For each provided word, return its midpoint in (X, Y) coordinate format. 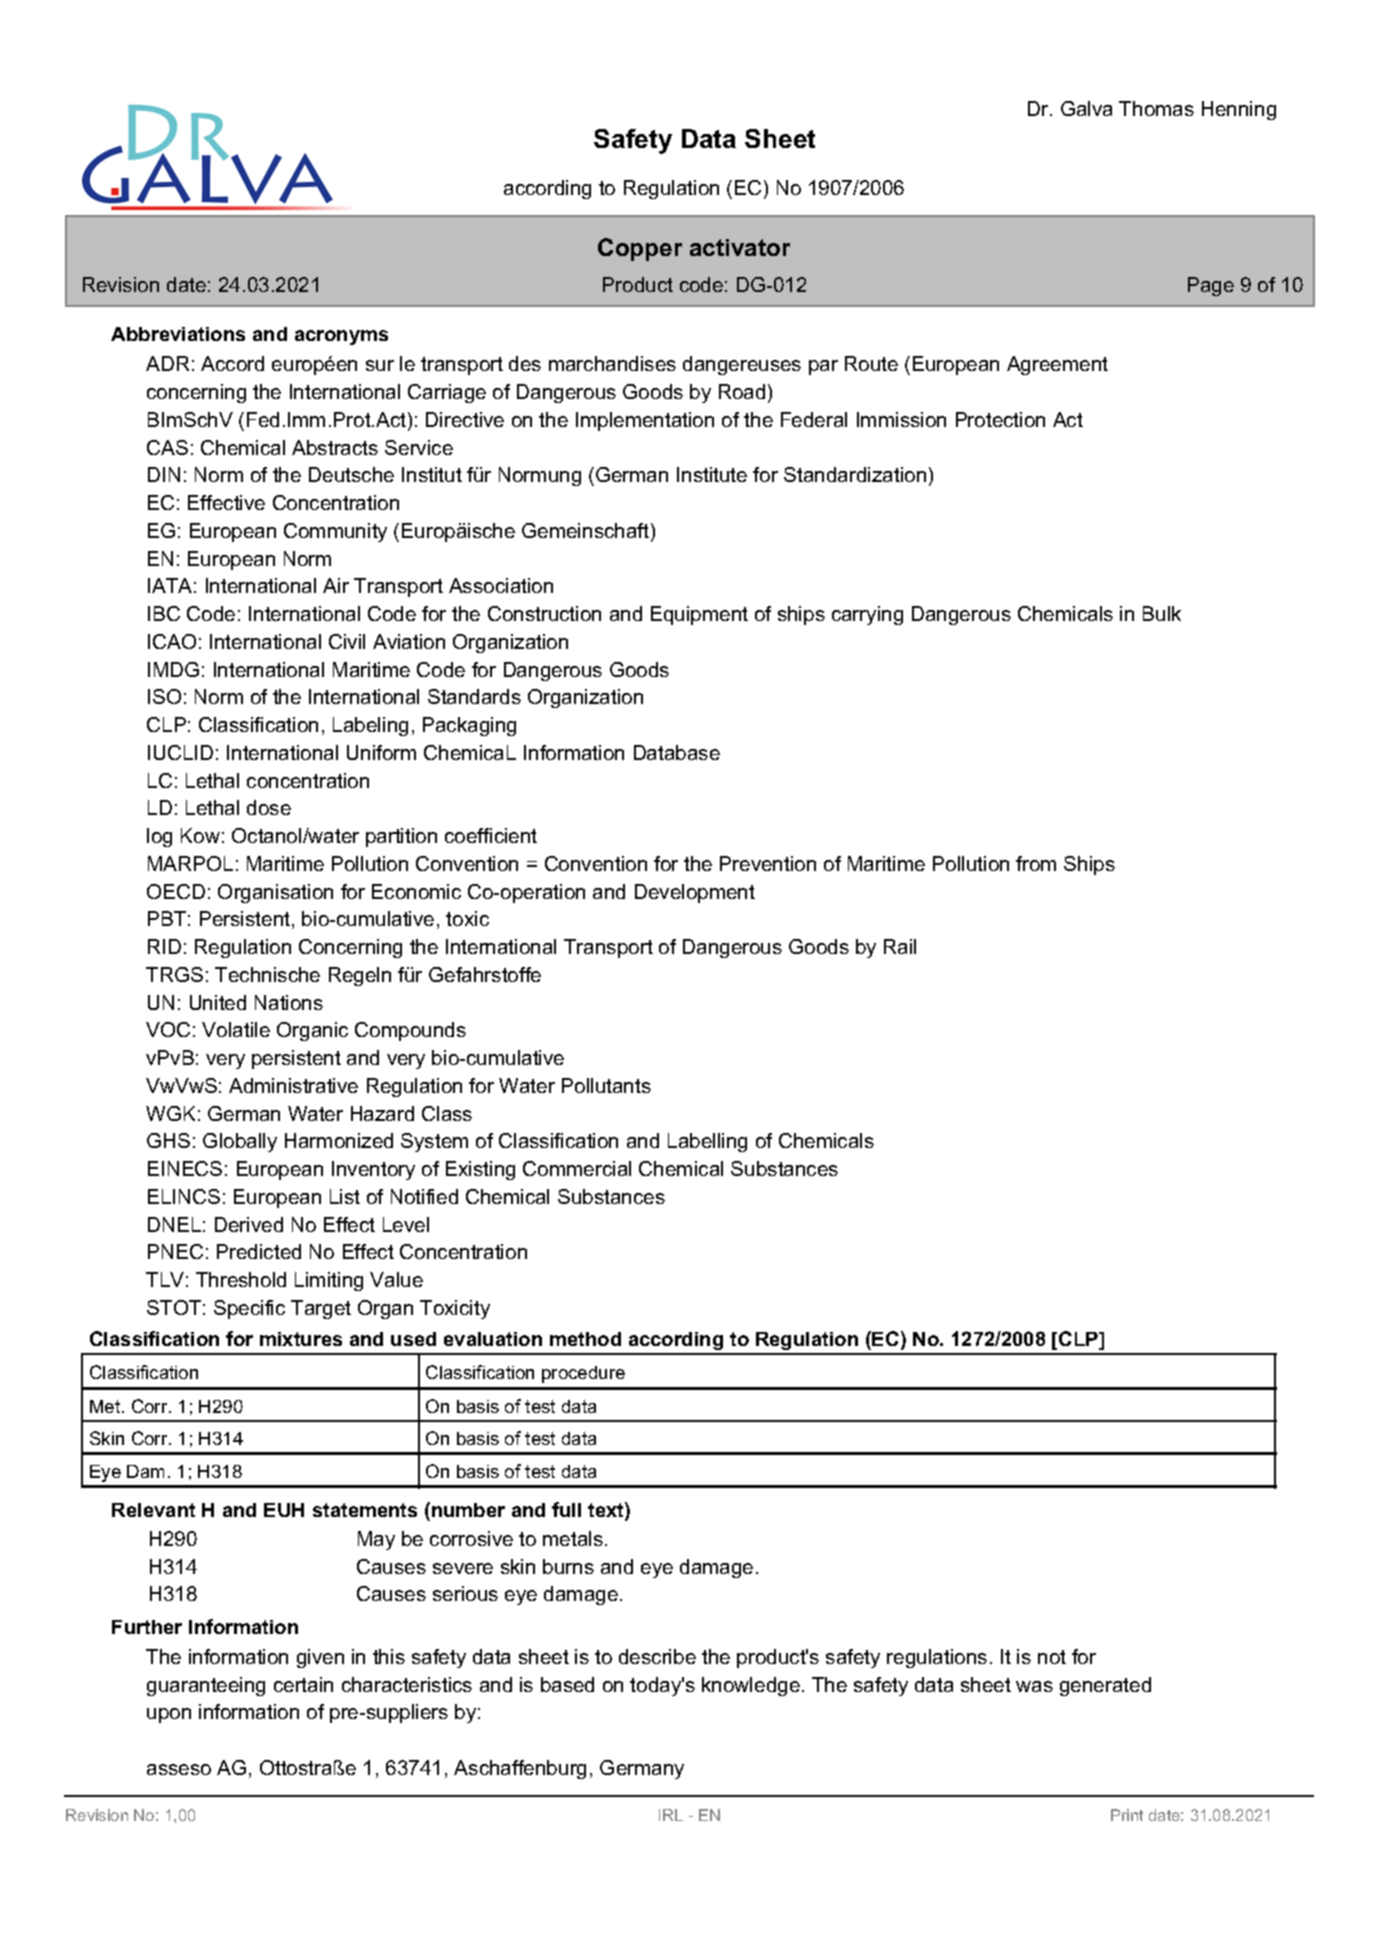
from (1036, 863)
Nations (289, 1002)
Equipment (699, 615)
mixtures (301, 1339)
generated (1105, 1686)
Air (336, 585)
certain (303, 1684)
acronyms (341, 337)
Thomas (1156, 108)
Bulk (1162, 613)
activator (740, 247)
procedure (583, 1374)
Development (695, 893)
